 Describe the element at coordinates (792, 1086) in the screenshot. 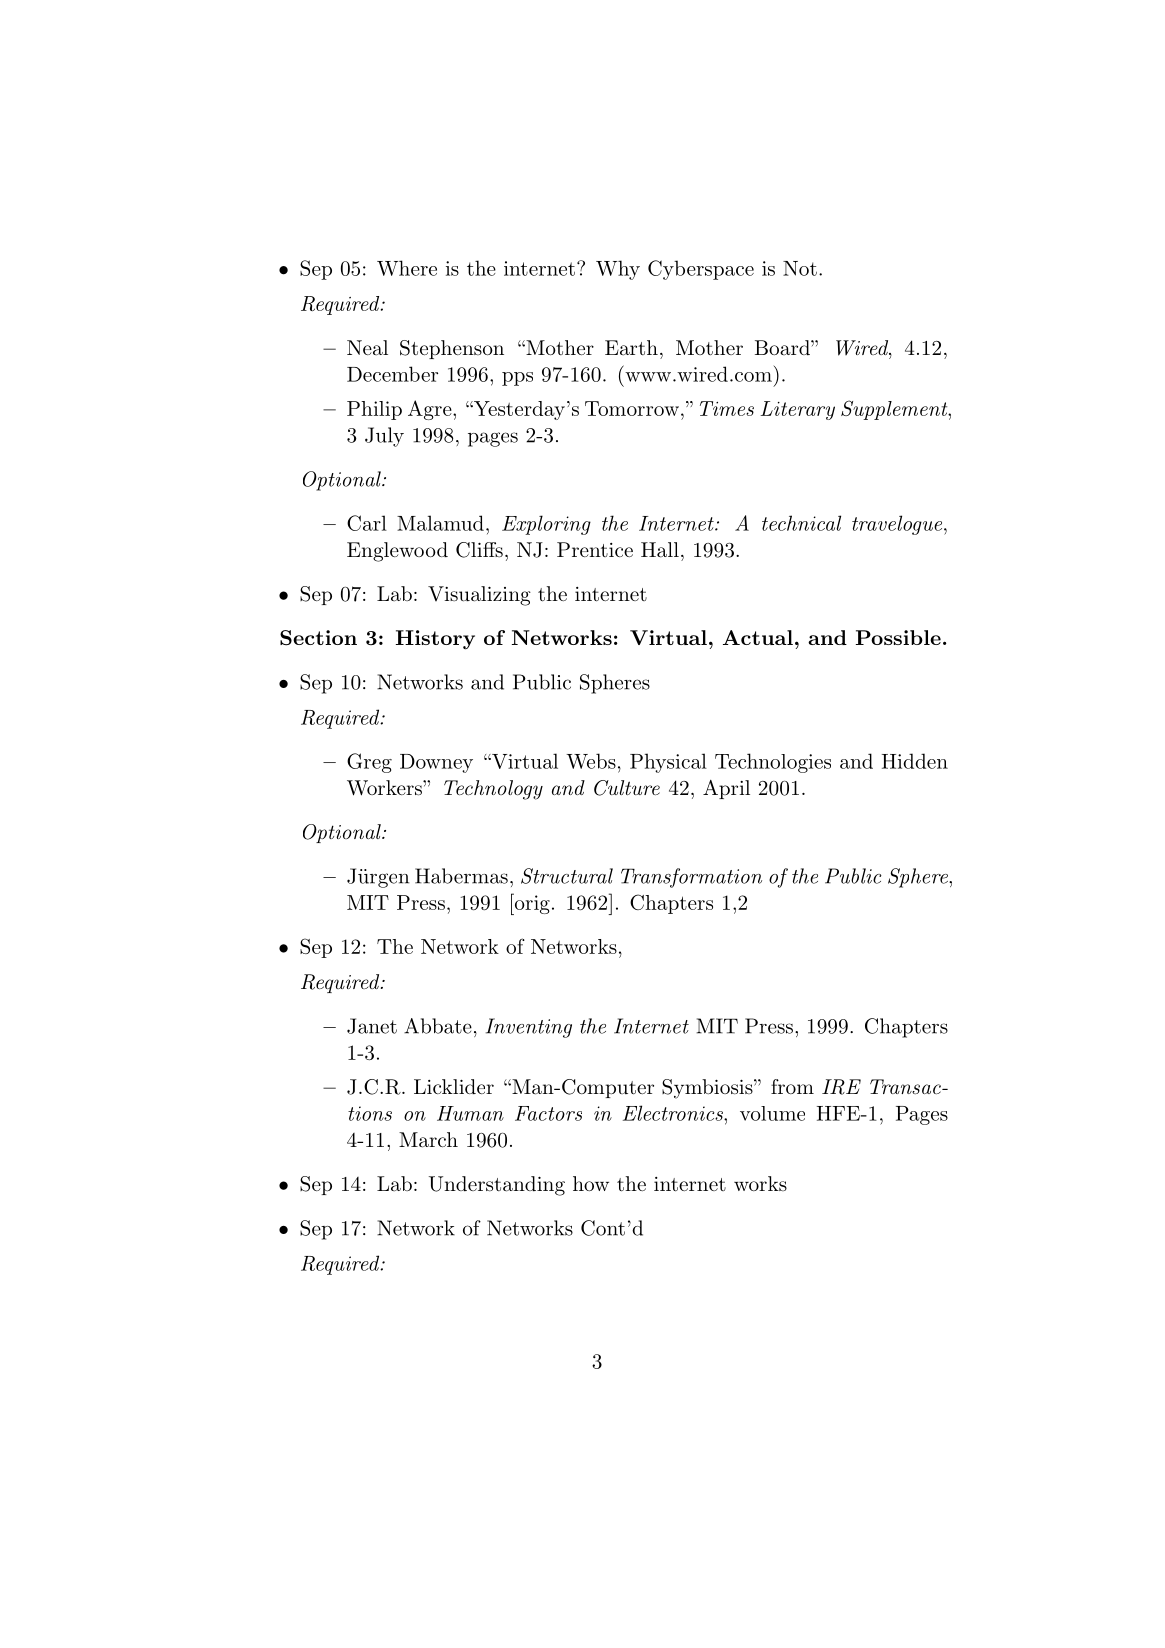

I see `from` at that location.
